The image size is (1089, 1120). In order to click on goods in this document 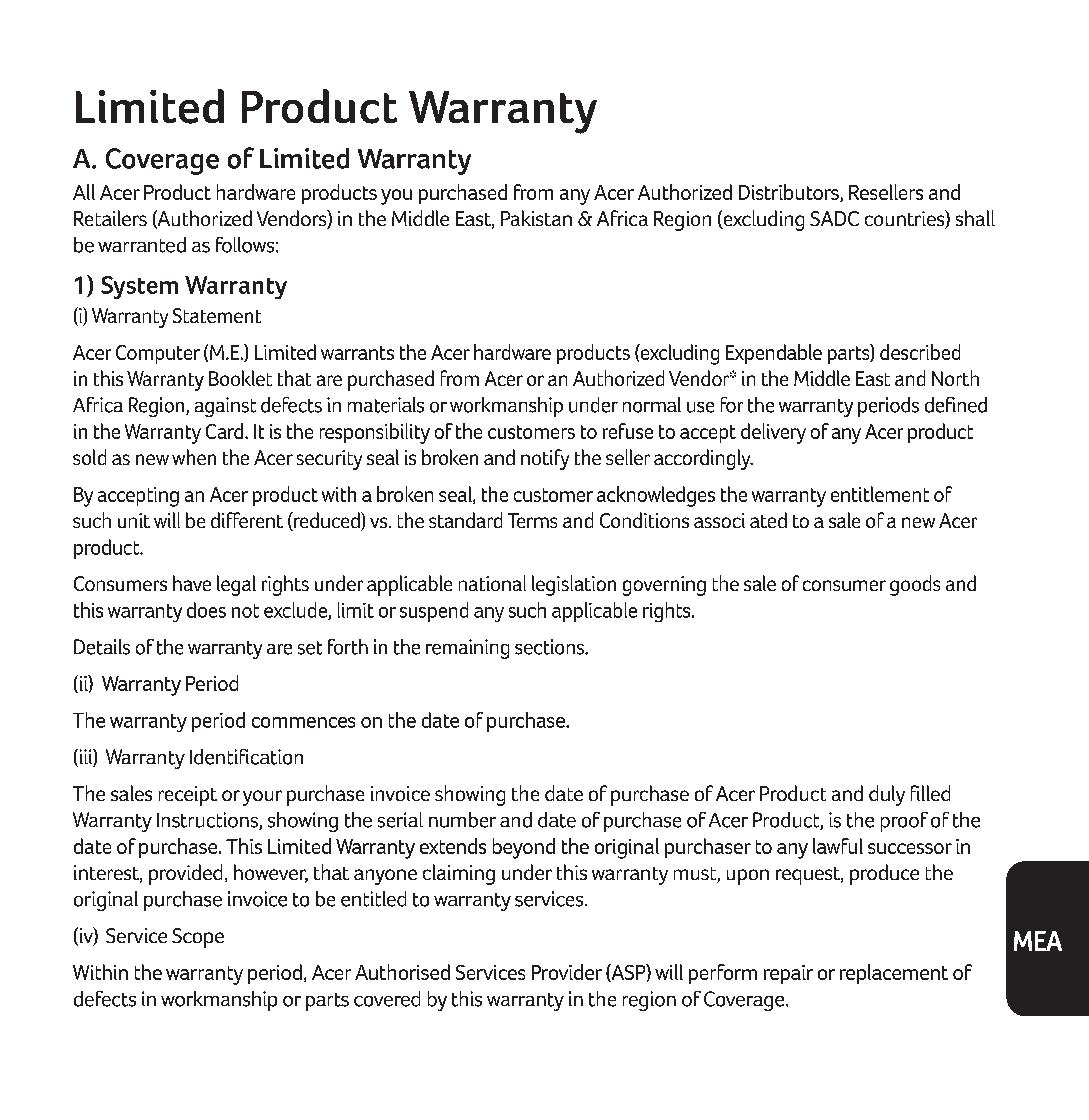, I will do `click(915, 585)`.
